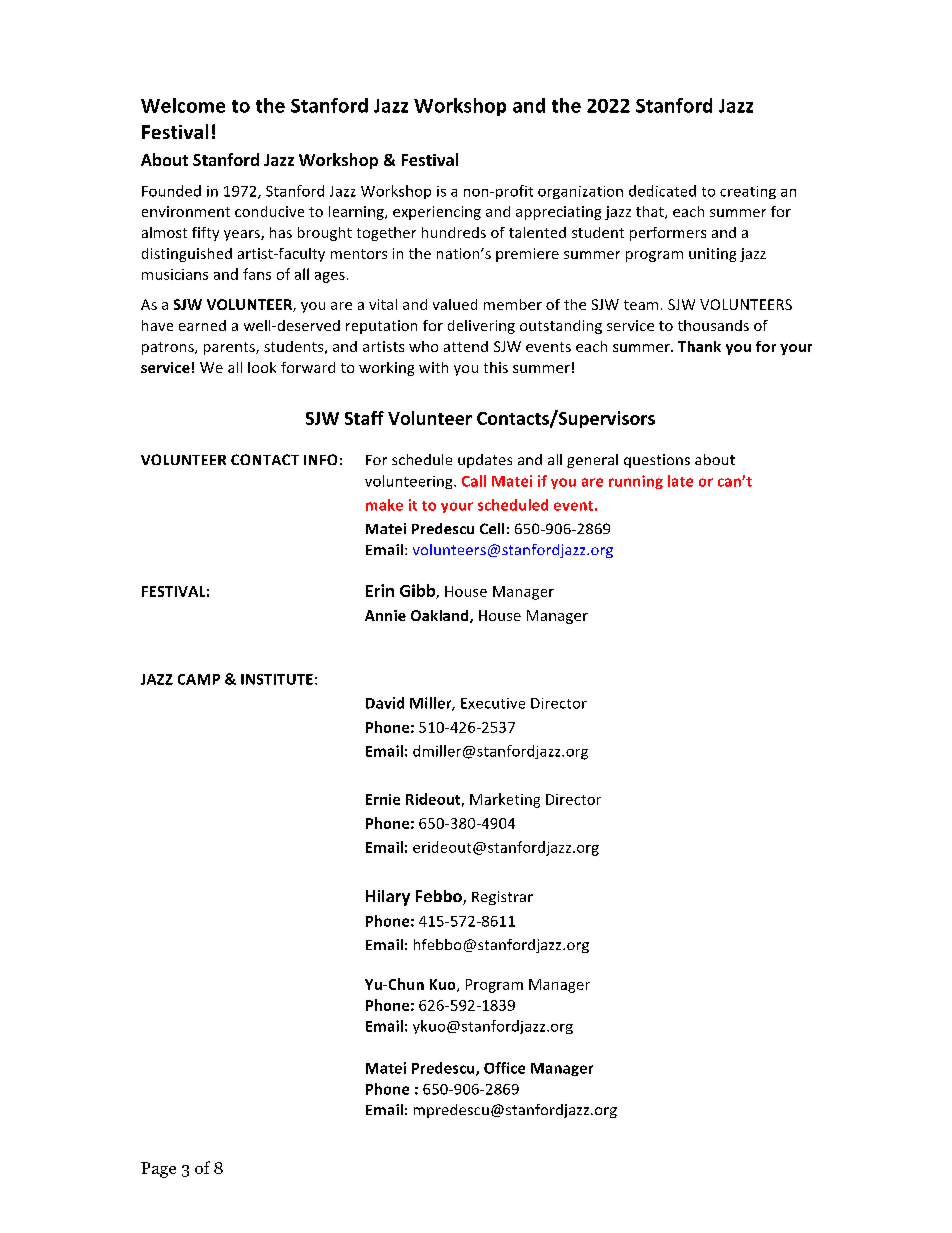  What do you see at coordinates (158, 1170) in the screenshot?
I see `Page` at bounding box center [158, 1170].
